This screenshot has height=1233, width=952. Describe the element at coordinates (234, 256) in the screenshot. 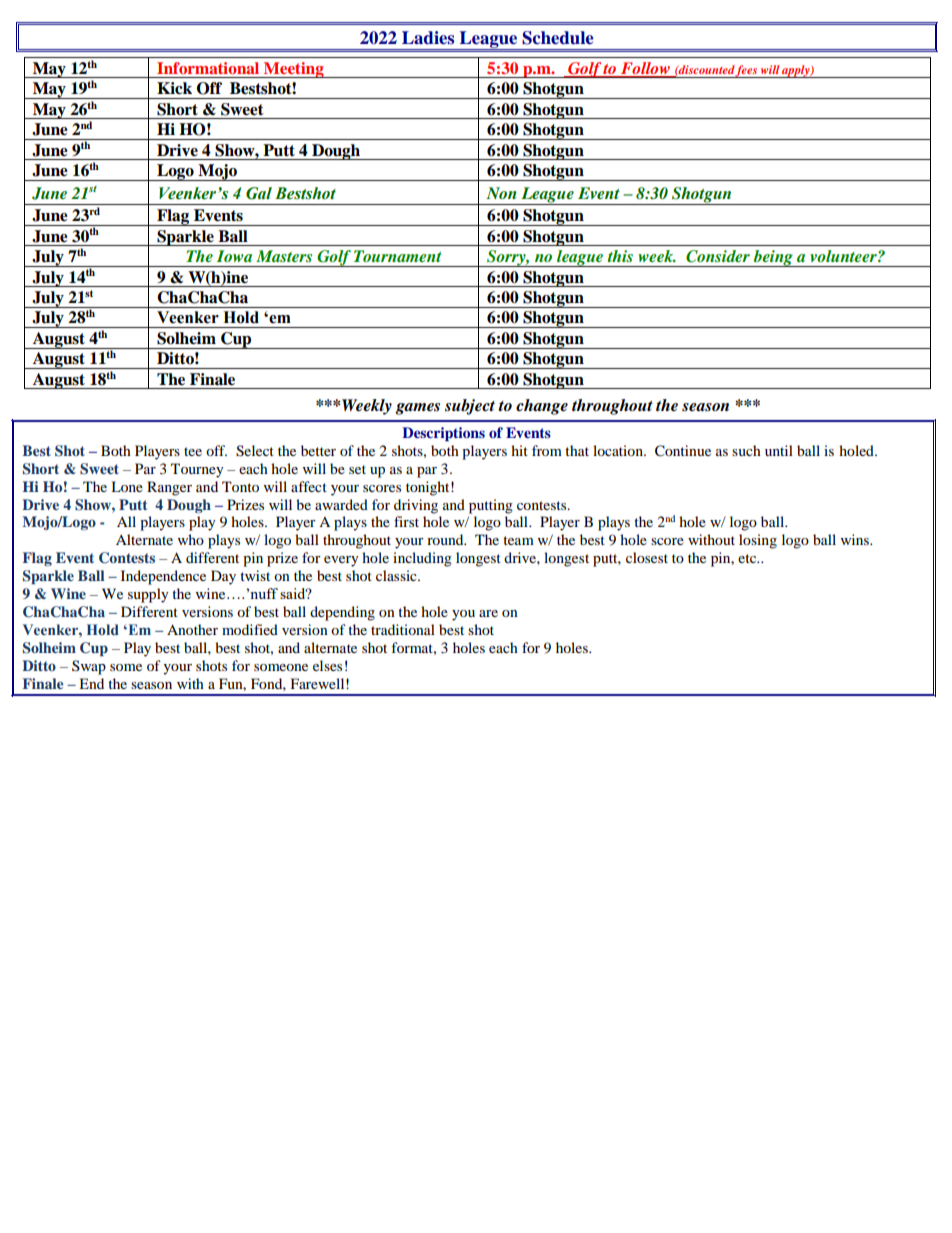

I see `Iowa` at that location.
